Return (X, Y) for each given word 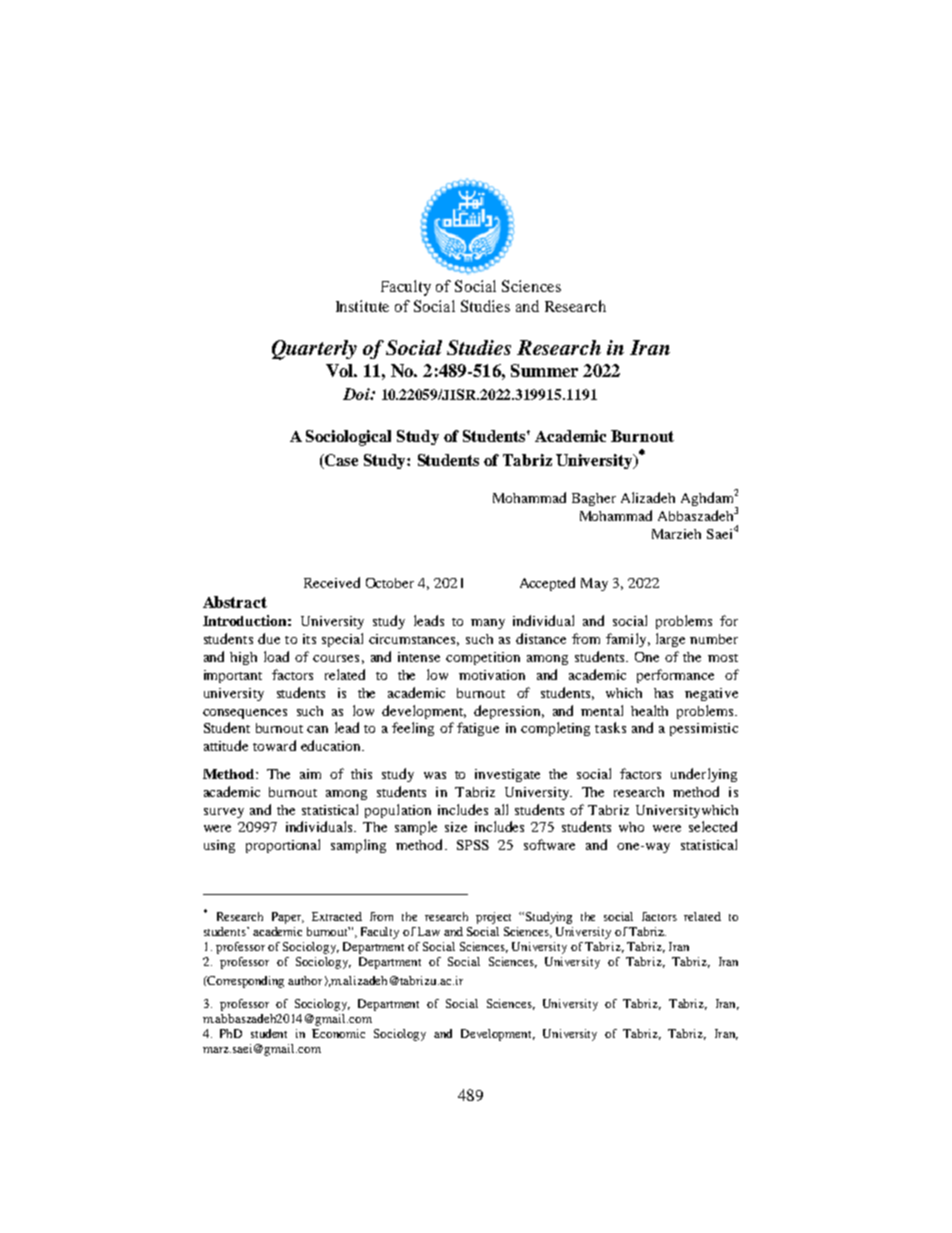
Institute (362, 306)
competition (483, 658)
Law (429, 931)
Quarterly (314, 350)
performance (675, 676)
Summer (544, 370)
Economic (338, 1033)
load (276, 656)
